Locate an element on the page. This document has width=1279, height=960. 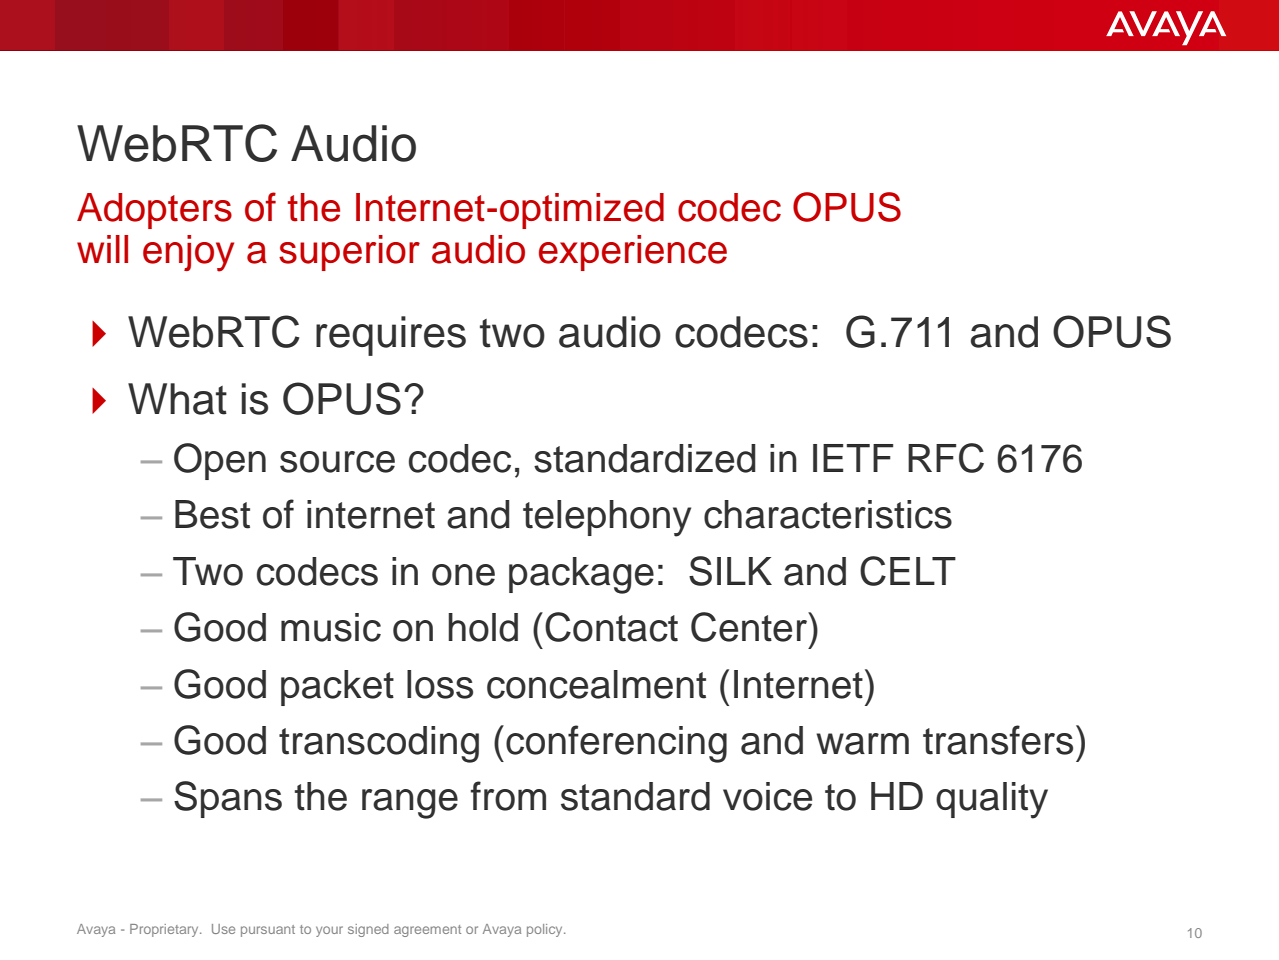
Spans is located at coordinates (228, 799).
